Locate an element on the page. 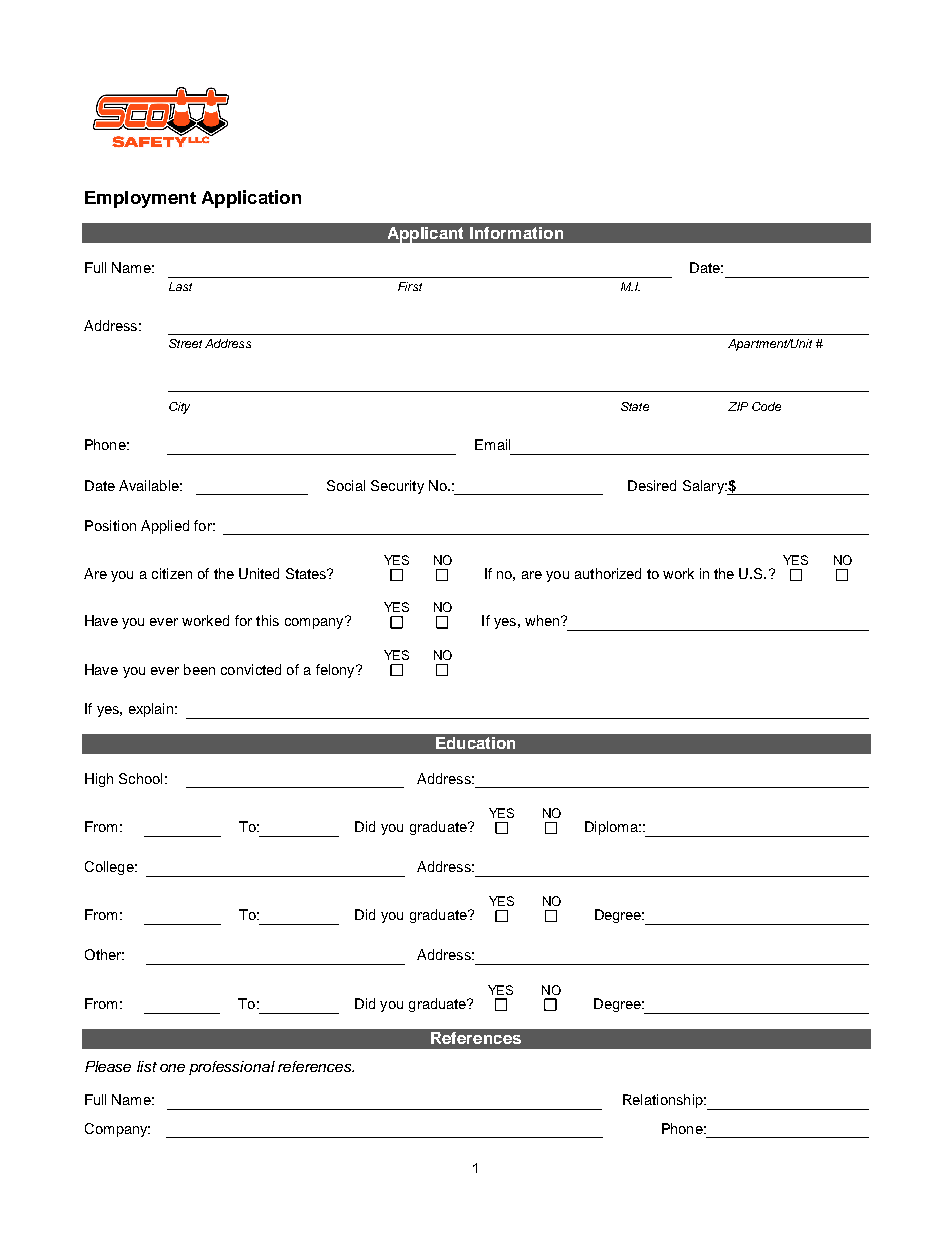 This page has height=1233, width=952. list is located at coordinates (147, 1066).
